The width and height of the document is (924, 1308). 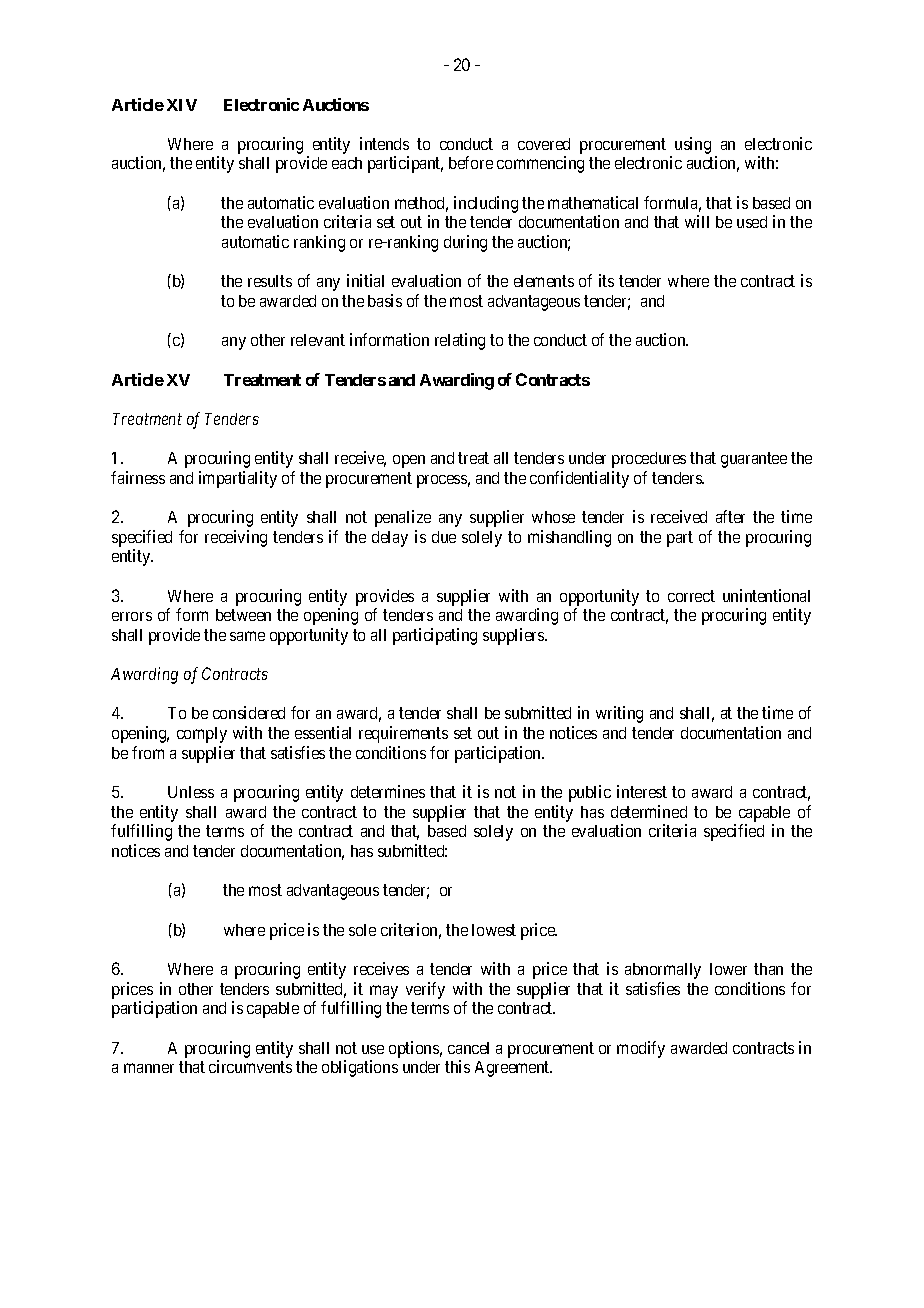 I want to click on due, so click(x=444, y=537).
